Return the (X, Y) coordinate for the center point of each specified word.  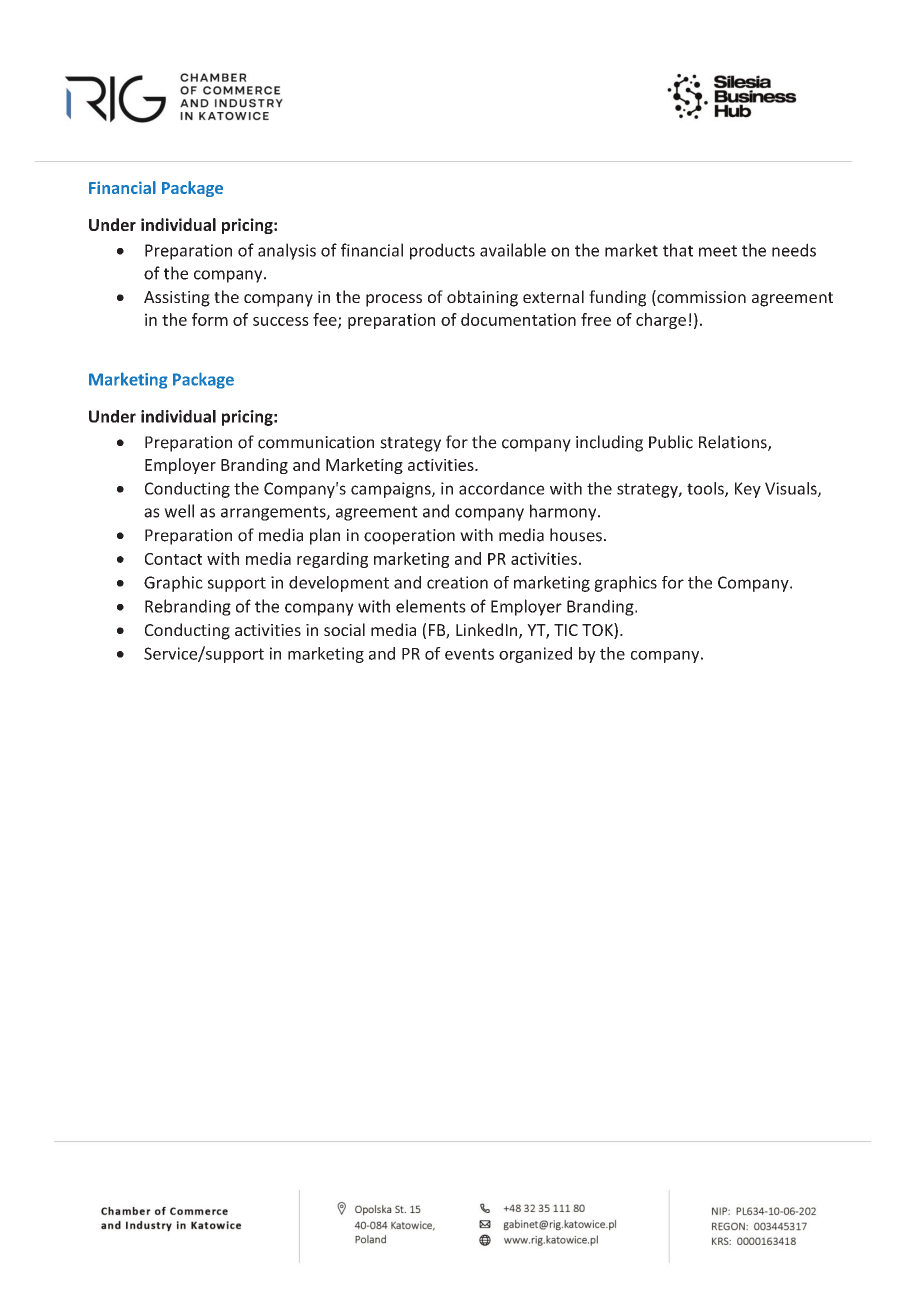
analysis (287, 251)
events (469, 654)
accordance (502, 488)
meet (718, 251)
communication (316, 442)
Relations (734, 443)
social (344, 629)
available (513, 250)
